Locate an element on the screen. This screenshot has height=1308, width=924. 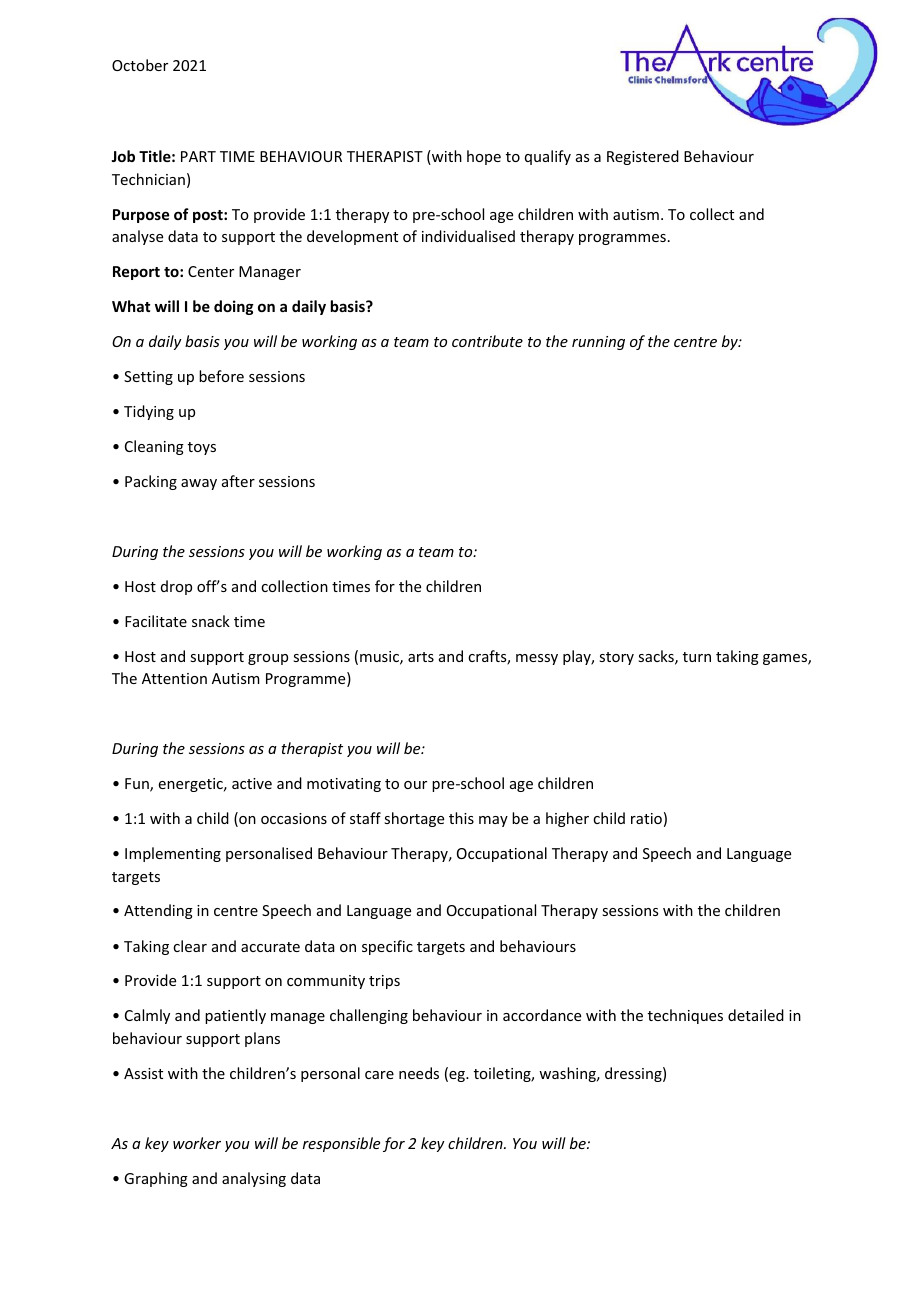
contribute is located at coordinates (487, 341).
